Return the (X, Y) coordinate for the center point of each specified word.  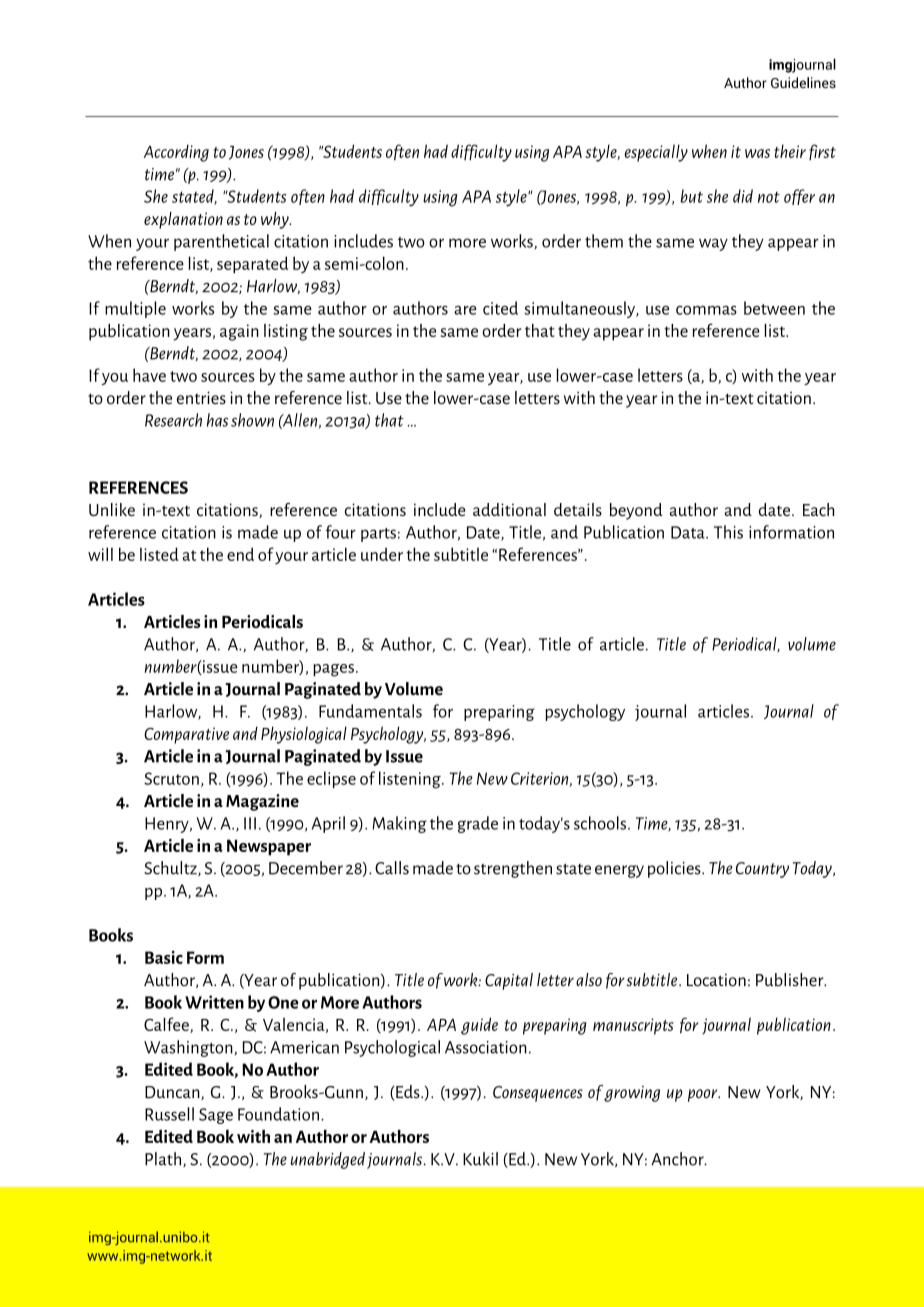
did (743, 196)
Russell (169, 1114)
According (176, 153)
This (728, 532)
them (604, 241)
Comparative (186, 735)
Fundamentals (370, 711)
